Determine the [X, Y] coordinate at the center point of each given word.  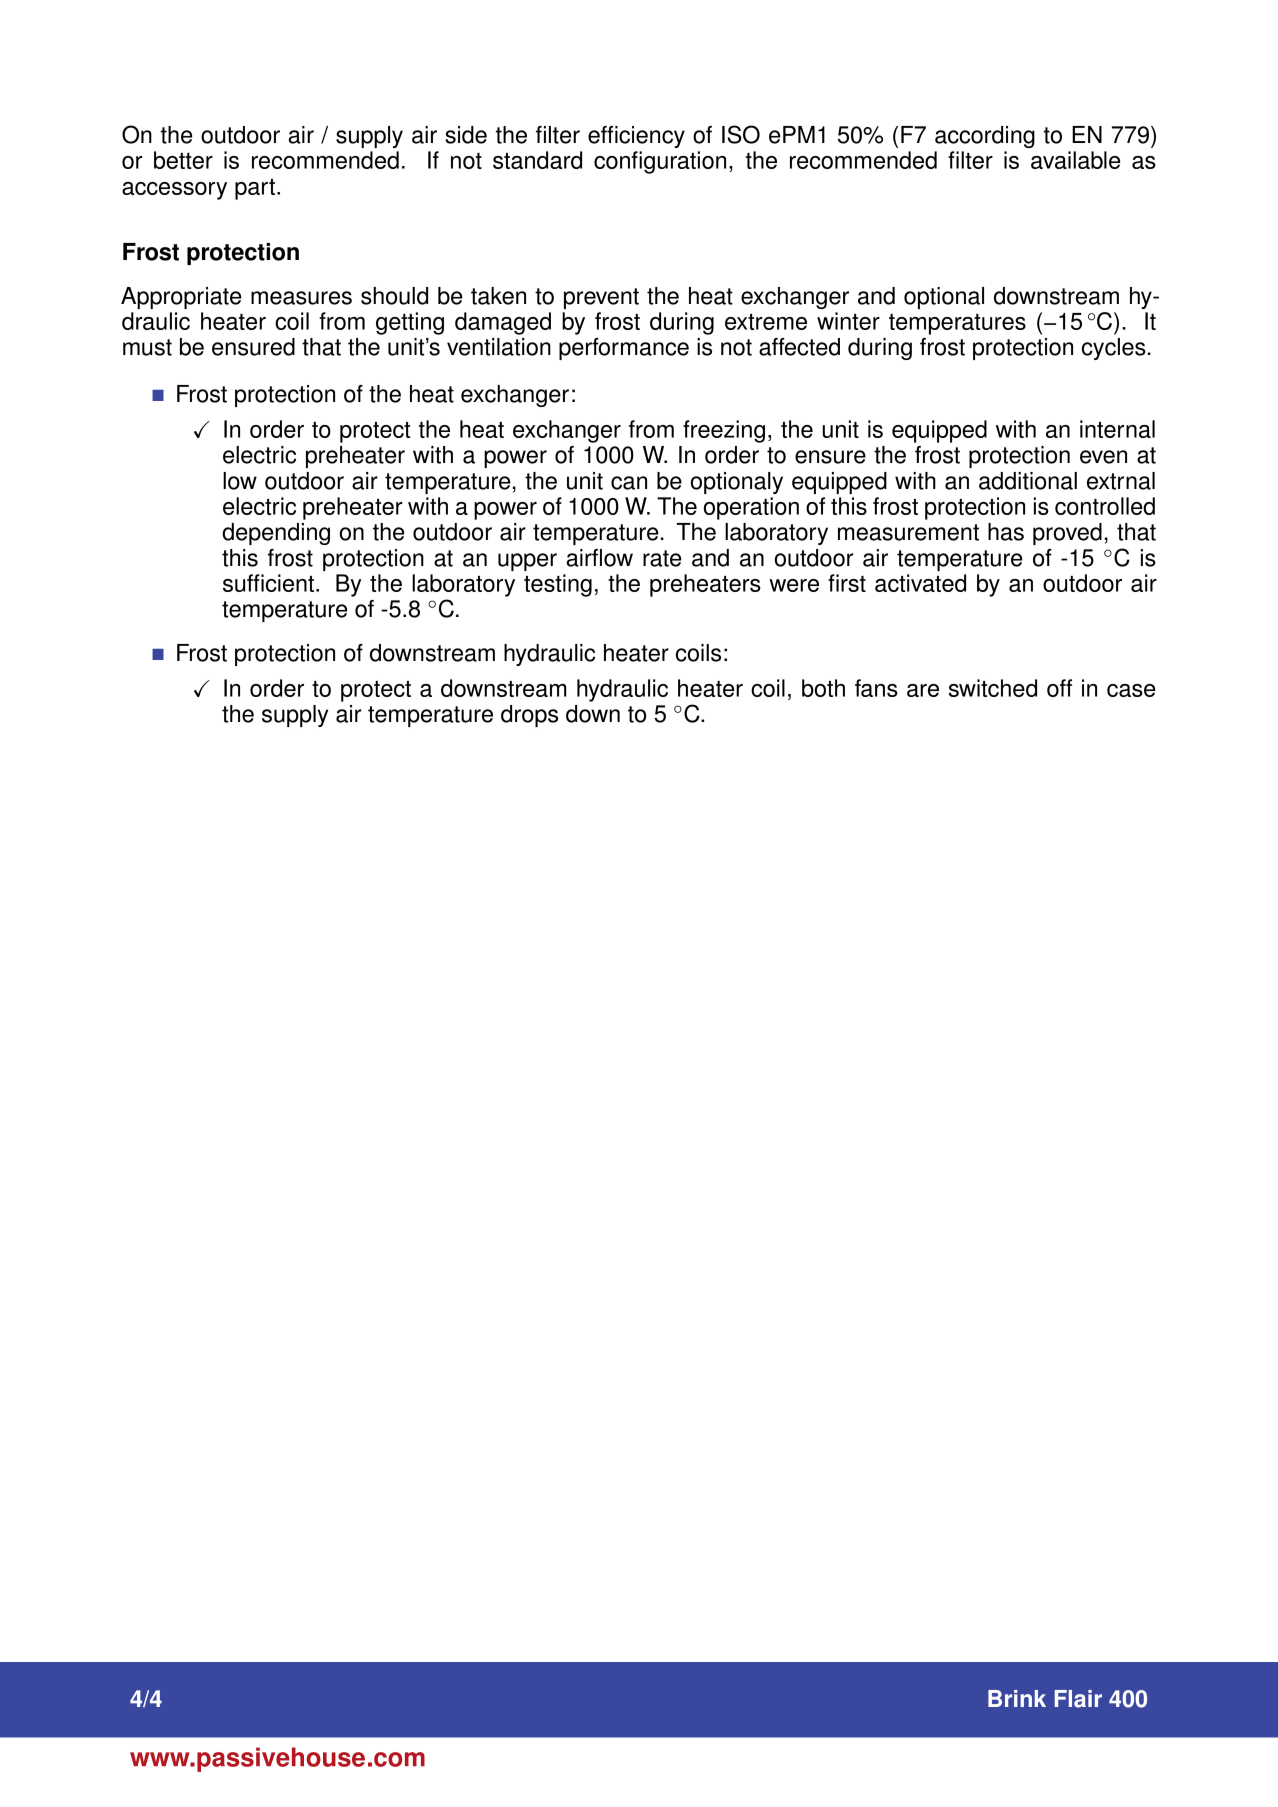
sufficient [270, 583]
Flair [1078, 1699]
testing [558, 585]
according [985, 137]
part [256, 189]
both [823, 688]
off [1059, 688]
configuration [660, 162]
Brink [1017, 1698]
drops [529, 716]
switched [993, 688]
